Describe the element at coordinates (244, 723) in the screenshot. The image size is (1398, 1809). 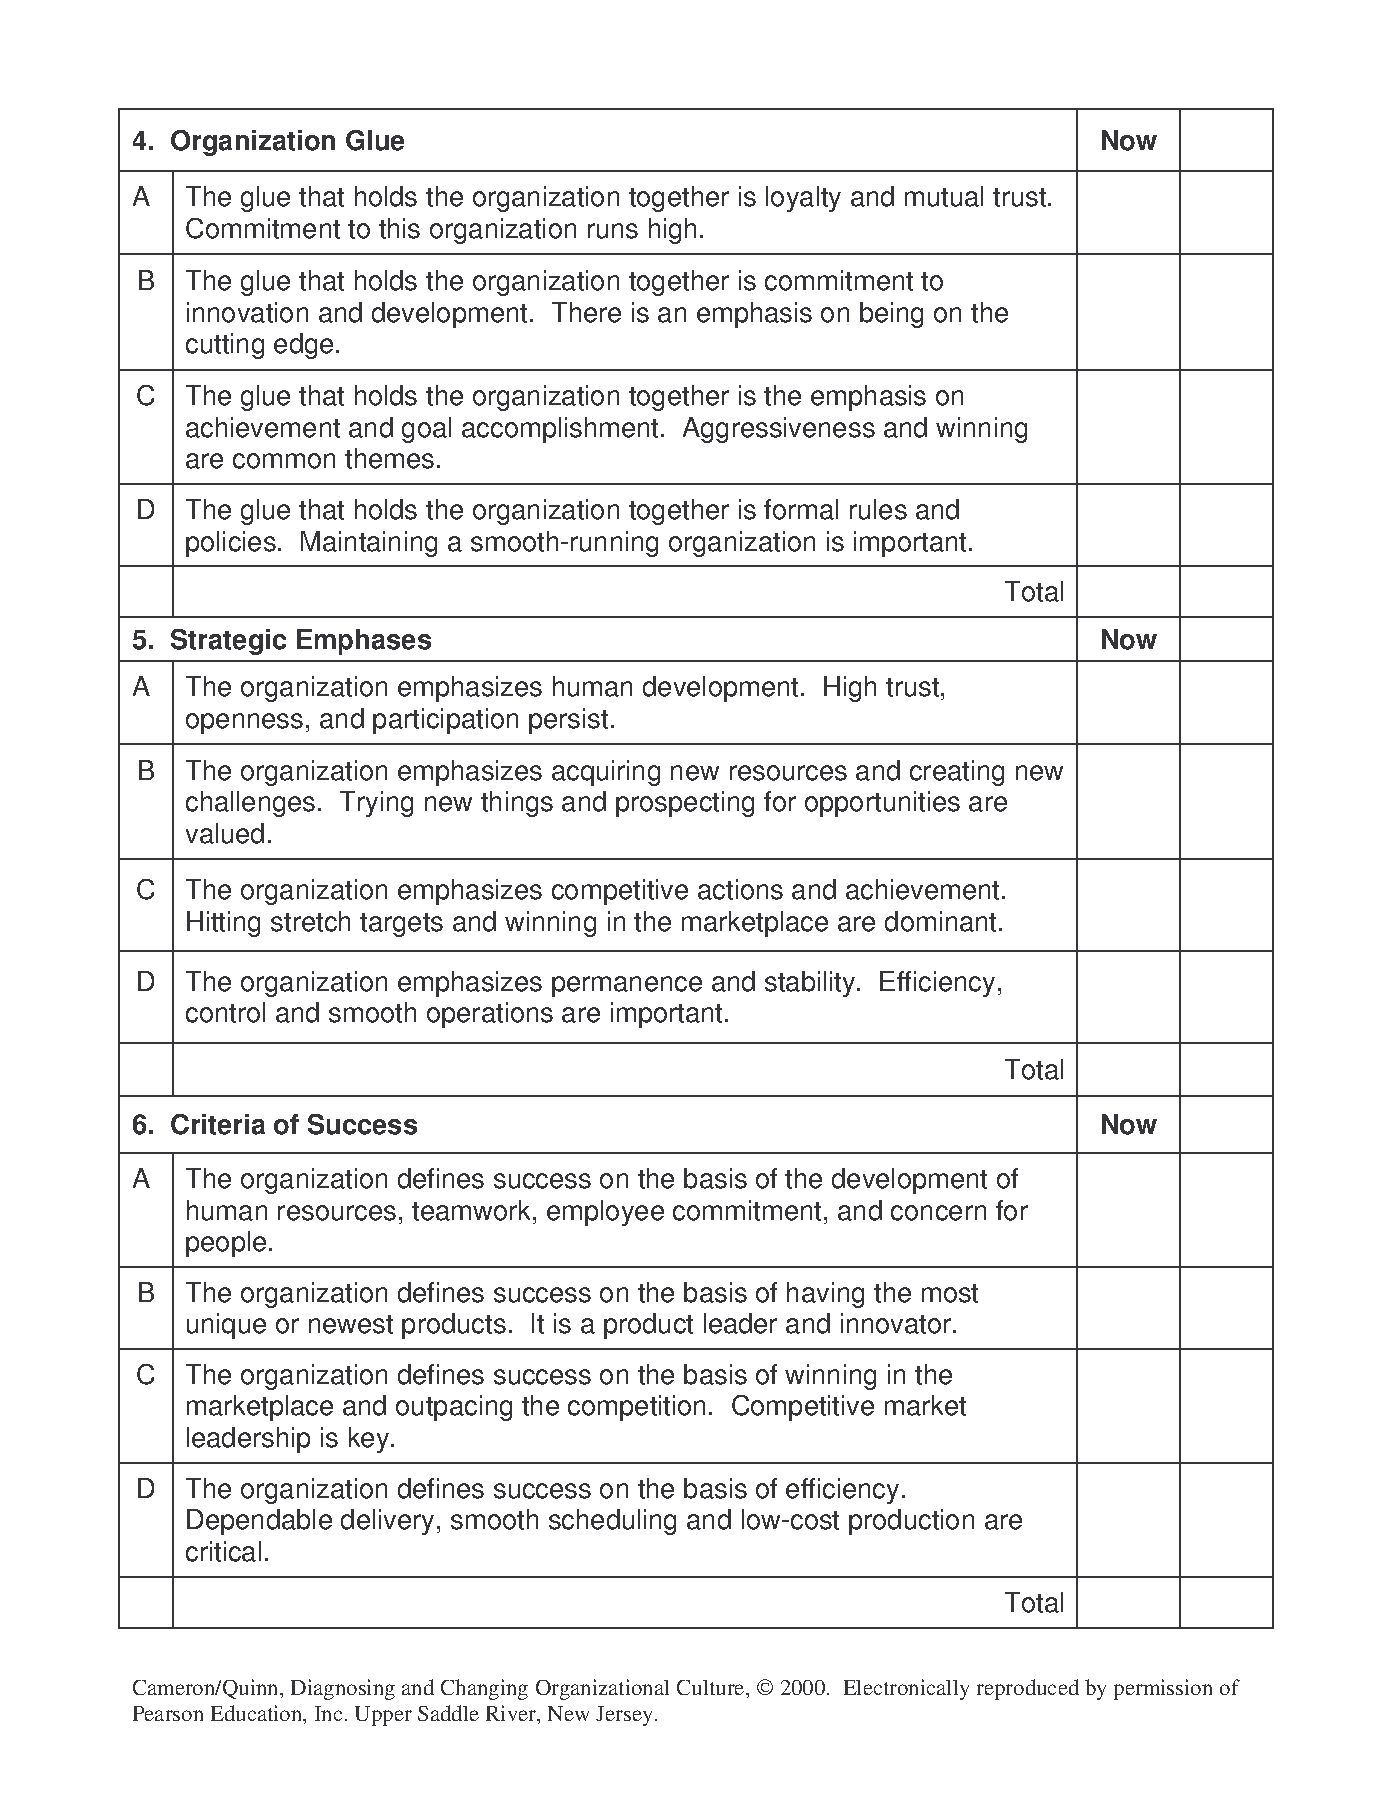
I see `openness` at that location.
